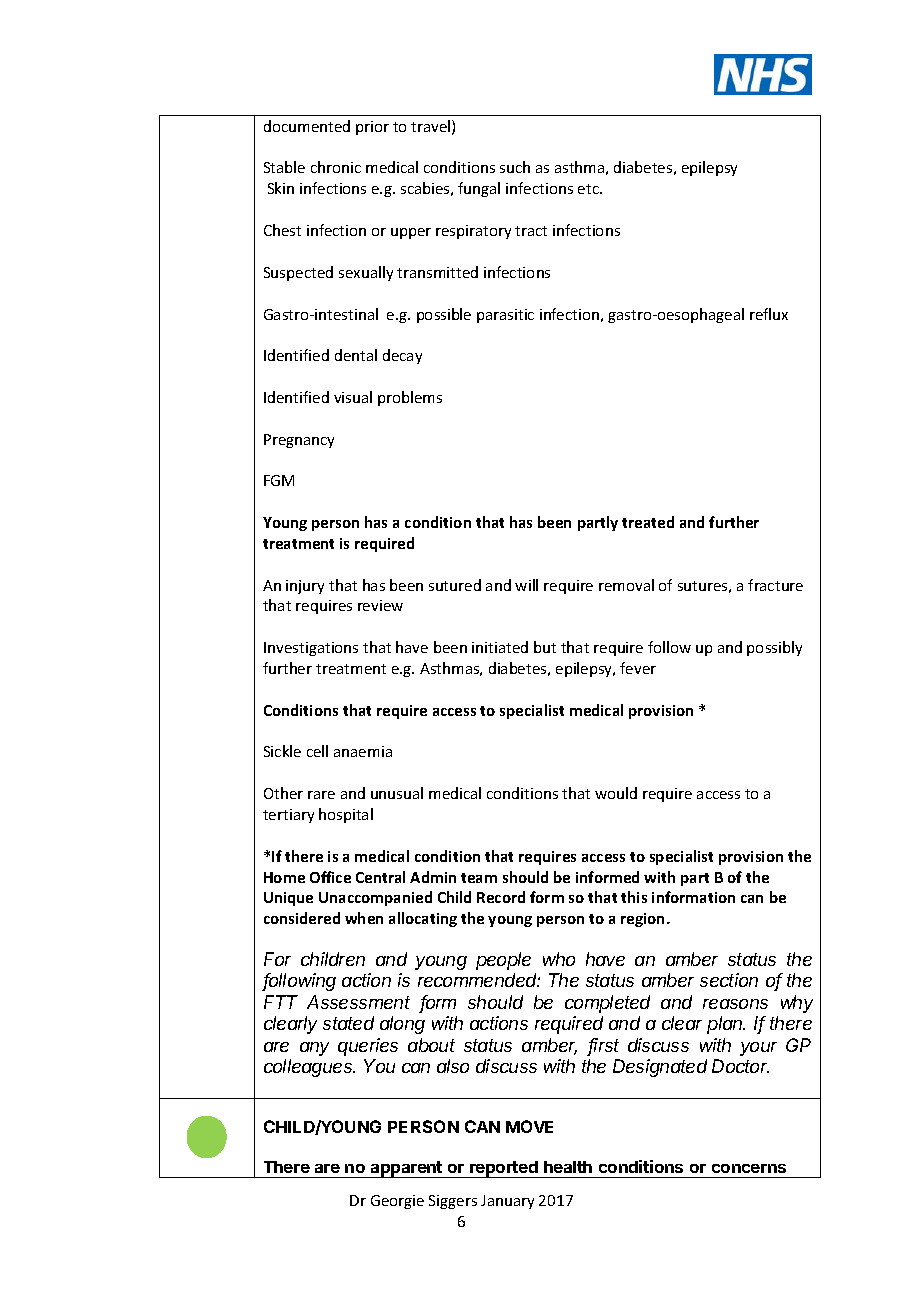 The image size is (924, 1308). I want to click on chronic, so click(336, 167).
